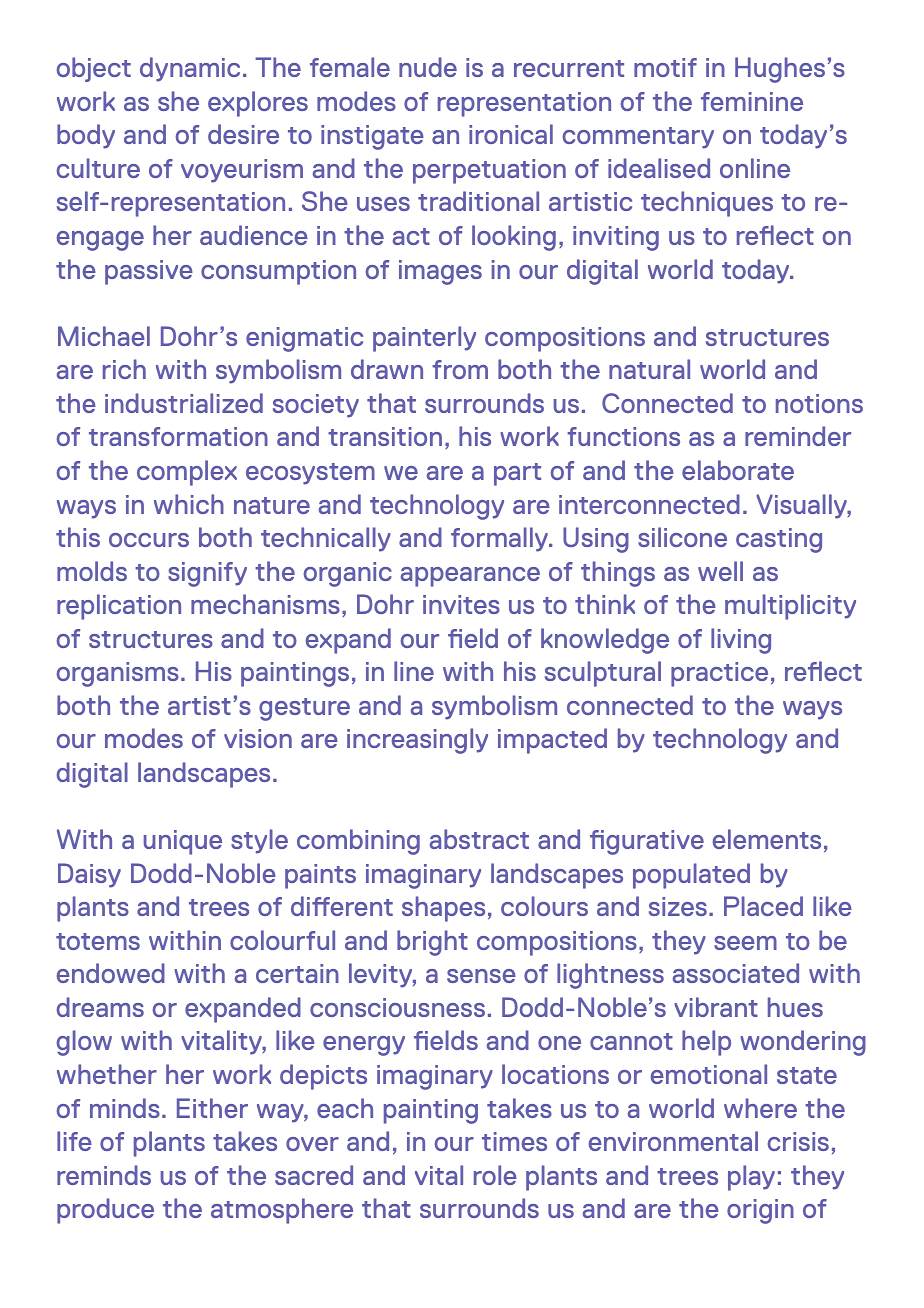 Image resolution: width=924 pixels, height=1308 pixels. What do you see at coordinates (428, 67) in the screenshot?
I see `nude` at bounding box center [428, 67].
